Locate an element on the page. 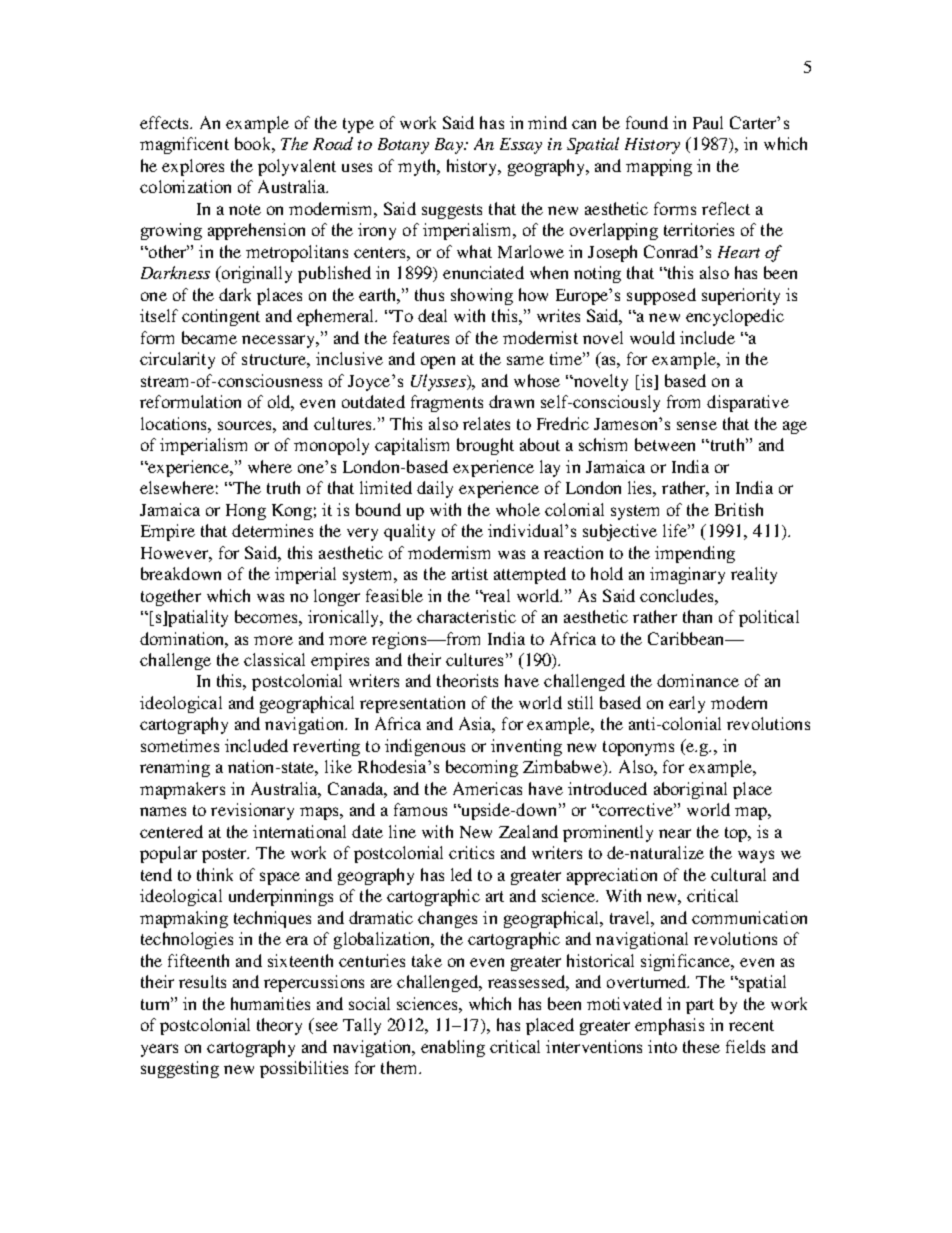 The height and width of the document is (1233, 952). characteristic is located at coordinates (466, 616).
